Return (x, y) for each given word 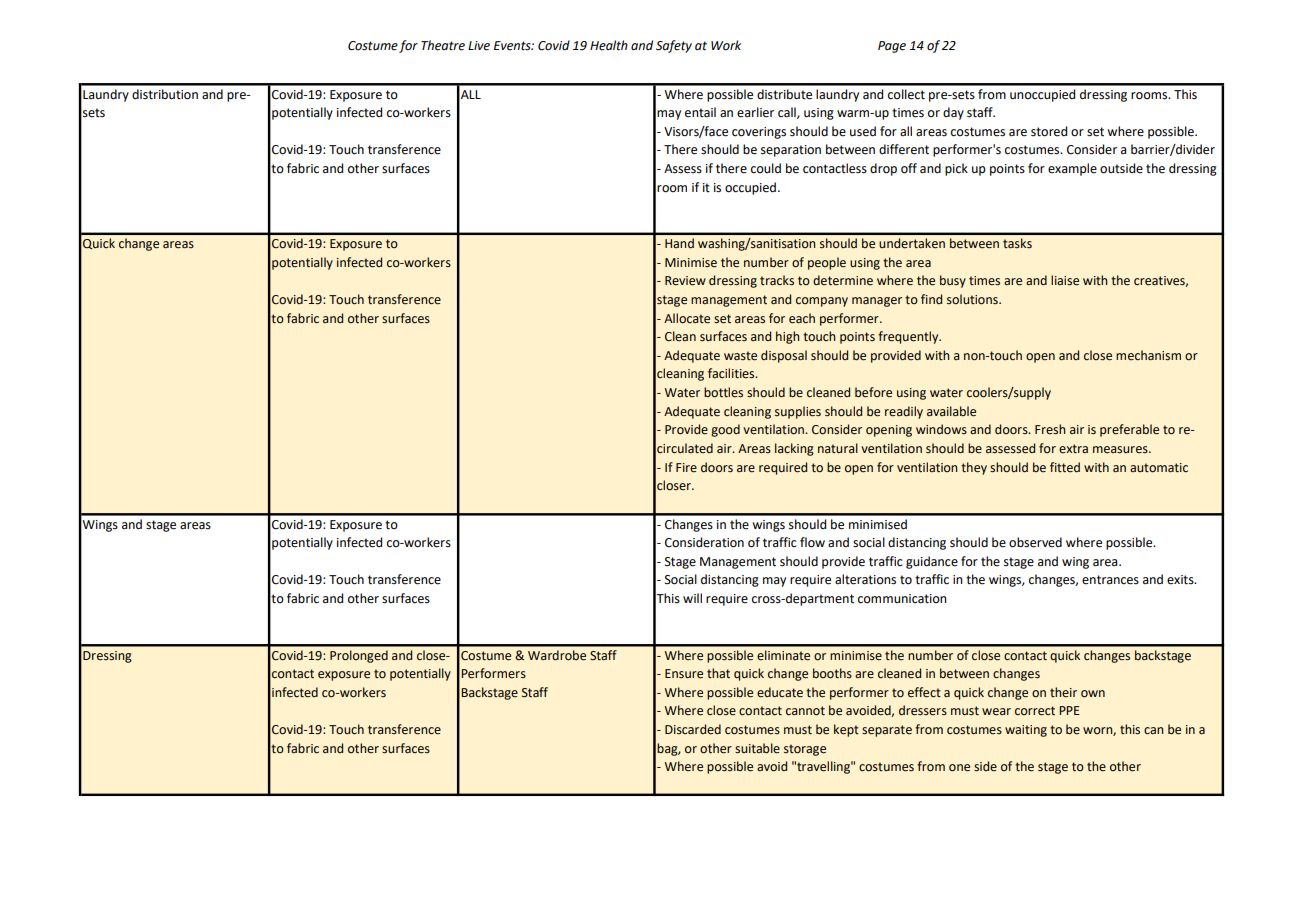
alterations (865, 579)
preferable (1129, 430)
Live (479, 46)
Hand (679, 243)
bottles (723, 392)
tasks (1017, 243)
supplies (798, 412)
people (827, 263)
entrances (1110, 580)
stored (1049, 131)
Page (892, 47)
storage (805, 750)
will (692, 598)
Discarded (693, 729)
